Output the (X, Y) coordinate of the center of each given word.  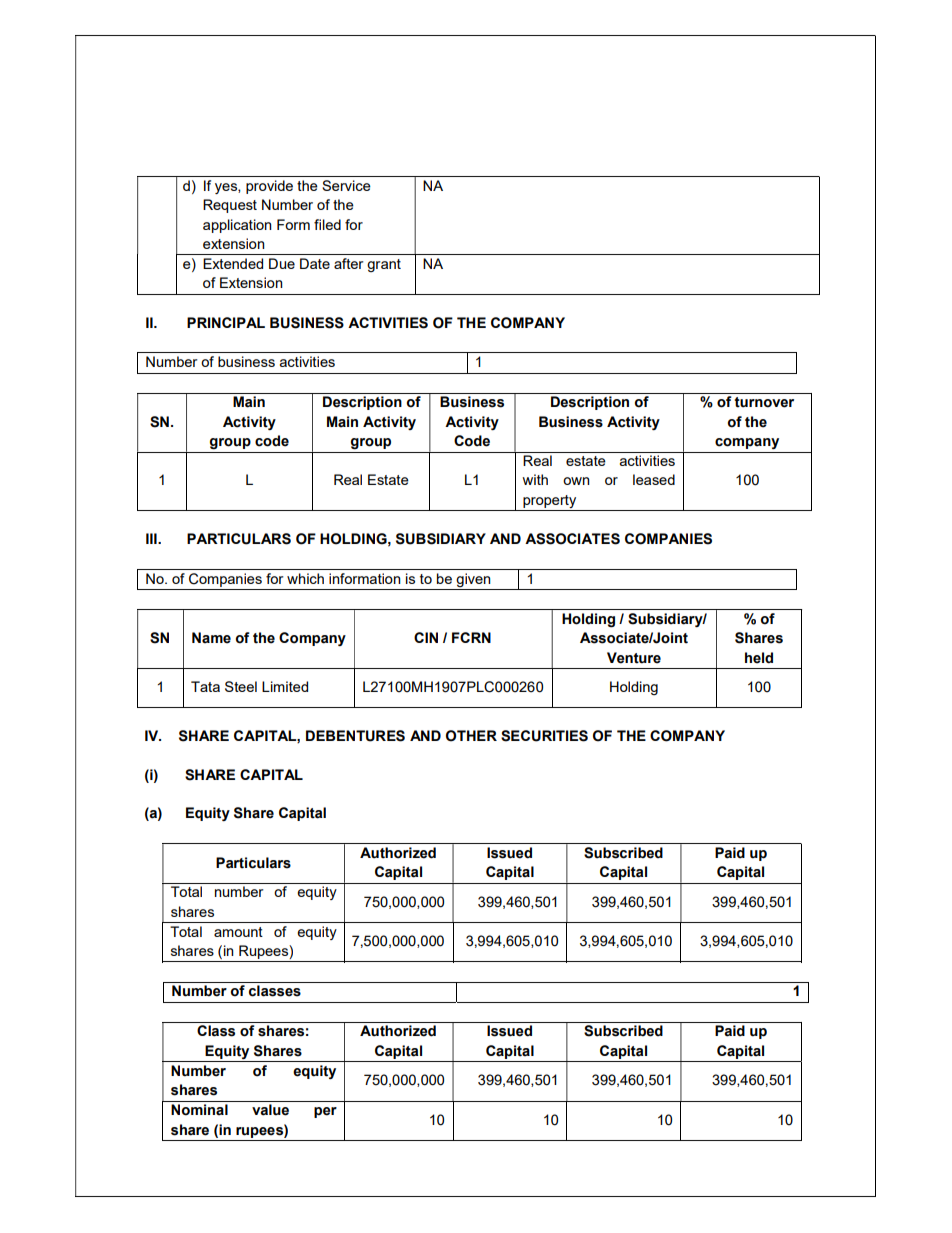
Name (211, 638)
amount (238, 932)
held (759, 658)
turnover (764, 402)
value (270, 1110)
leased (654, 479)
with (535, 479)
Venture (634, 658)
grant (384, 265)
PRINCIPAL (226, 322)
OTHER (471, 736)
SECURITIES (544, 736)
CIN (426, 637)
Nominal (199, 1110)
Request (230, 206)
